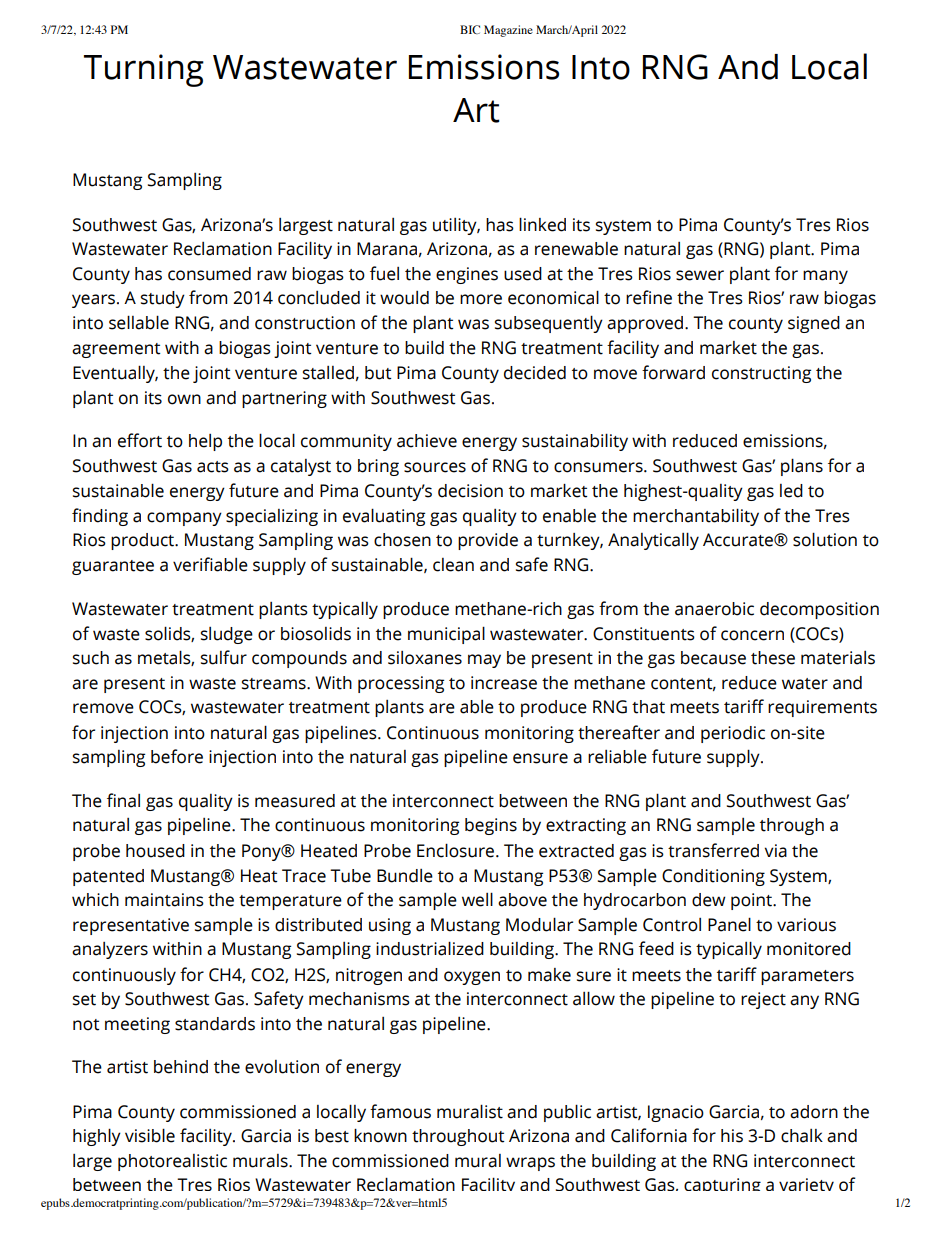 The image size is (952, 1233). I want to click on anaerobic, so click(714, 609).
